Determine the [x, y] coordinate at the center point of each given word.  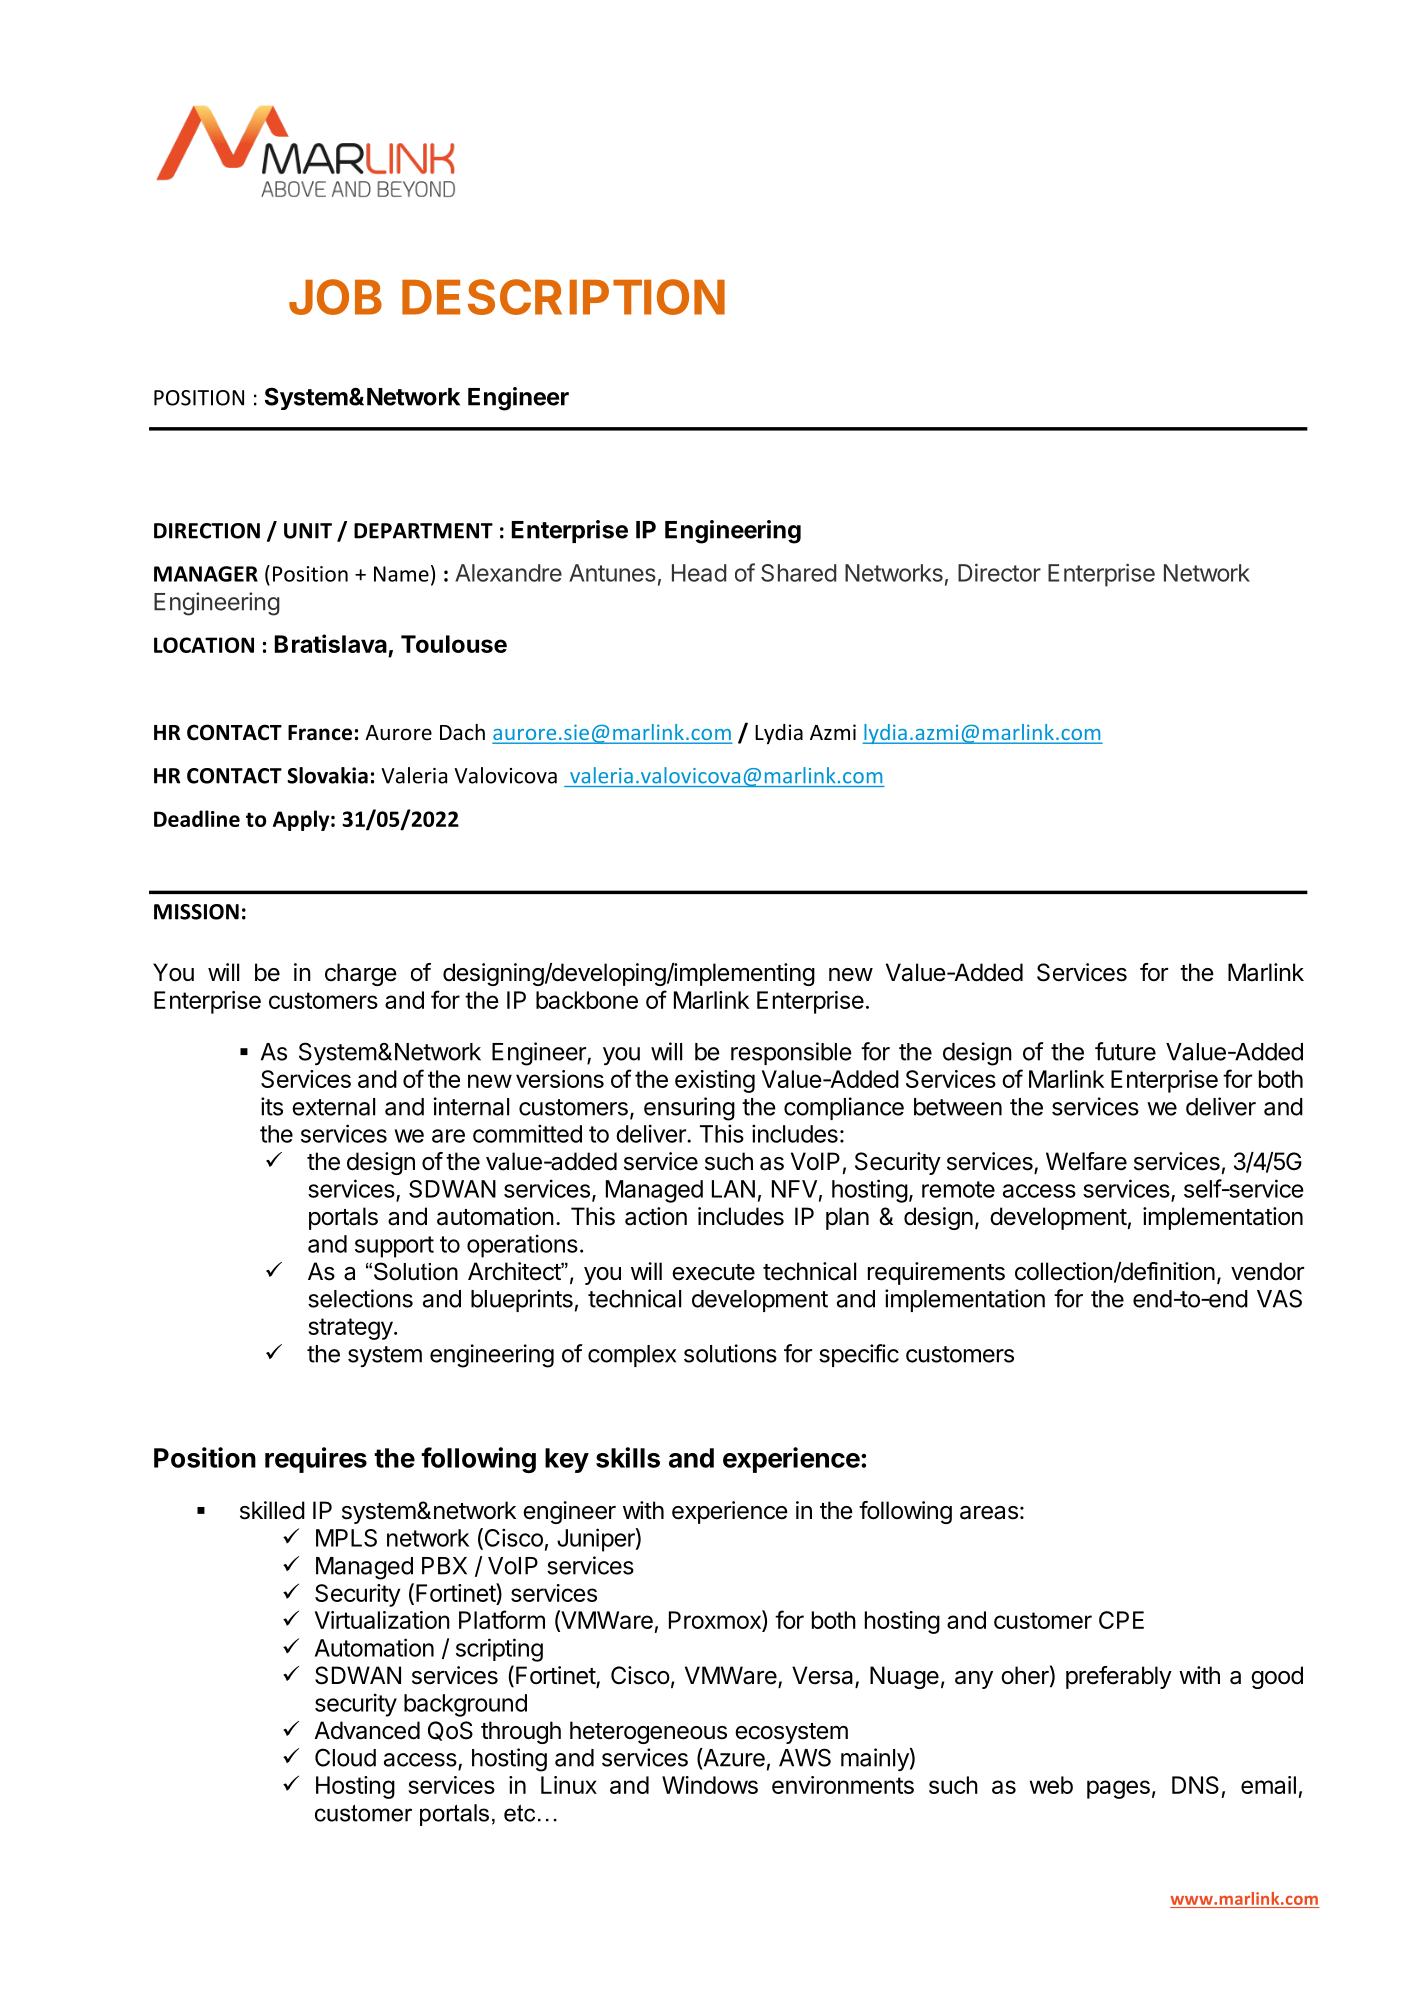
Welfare [1086, 1161]
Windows [710, 1785]
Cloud [345, 1757]
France [320, 733]
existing [715, 1081]
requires [316, 1460]
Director [999, 572]
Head [699, 573]
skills [628, 1457]
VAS [1279, 1298]
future [1125, 1051]
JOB [335, 297]
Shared [798, 573]
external [333, 1107]
